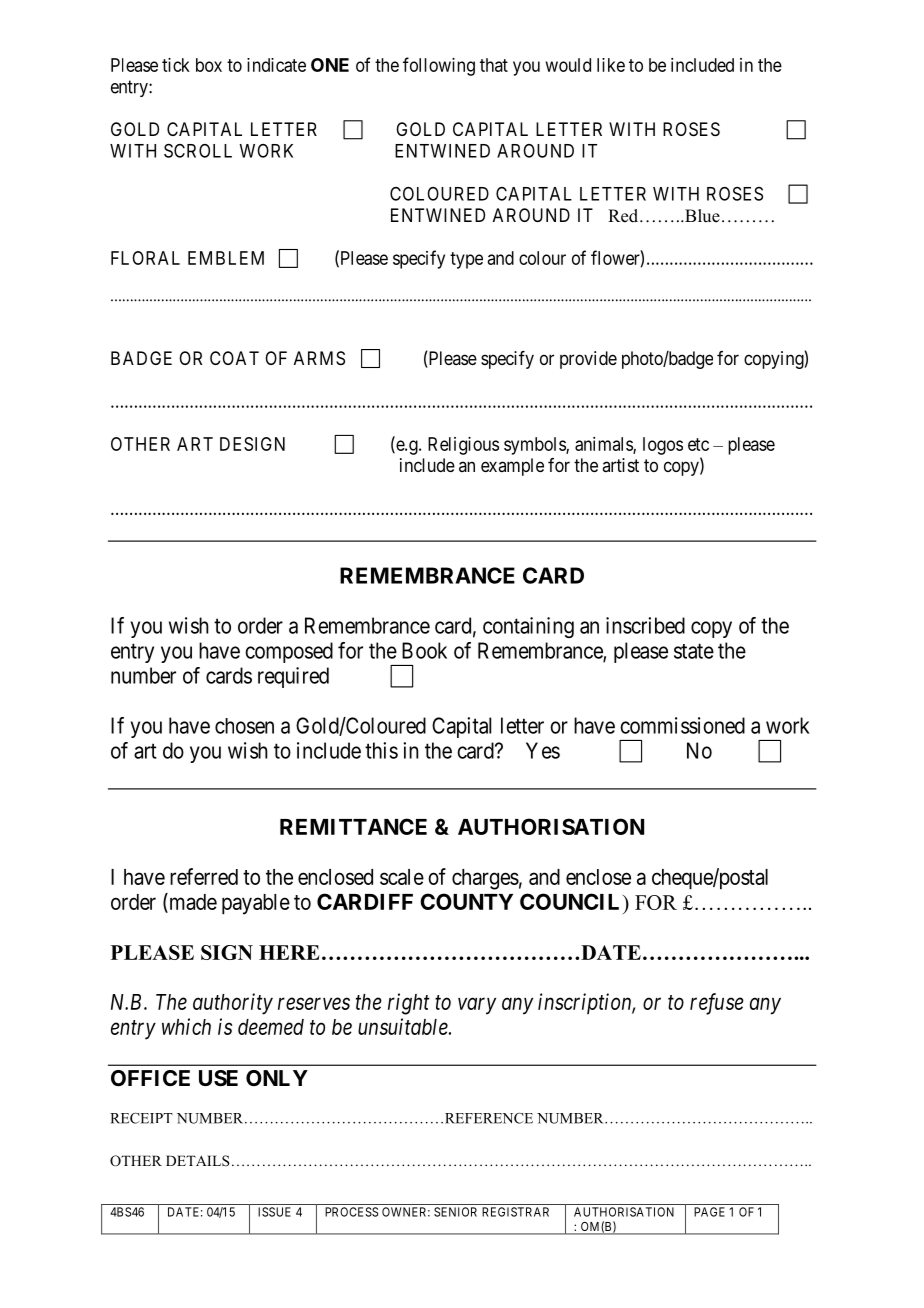  Describe the element at coordinates (463, 446) in the page. I see `Religious` at that location.
